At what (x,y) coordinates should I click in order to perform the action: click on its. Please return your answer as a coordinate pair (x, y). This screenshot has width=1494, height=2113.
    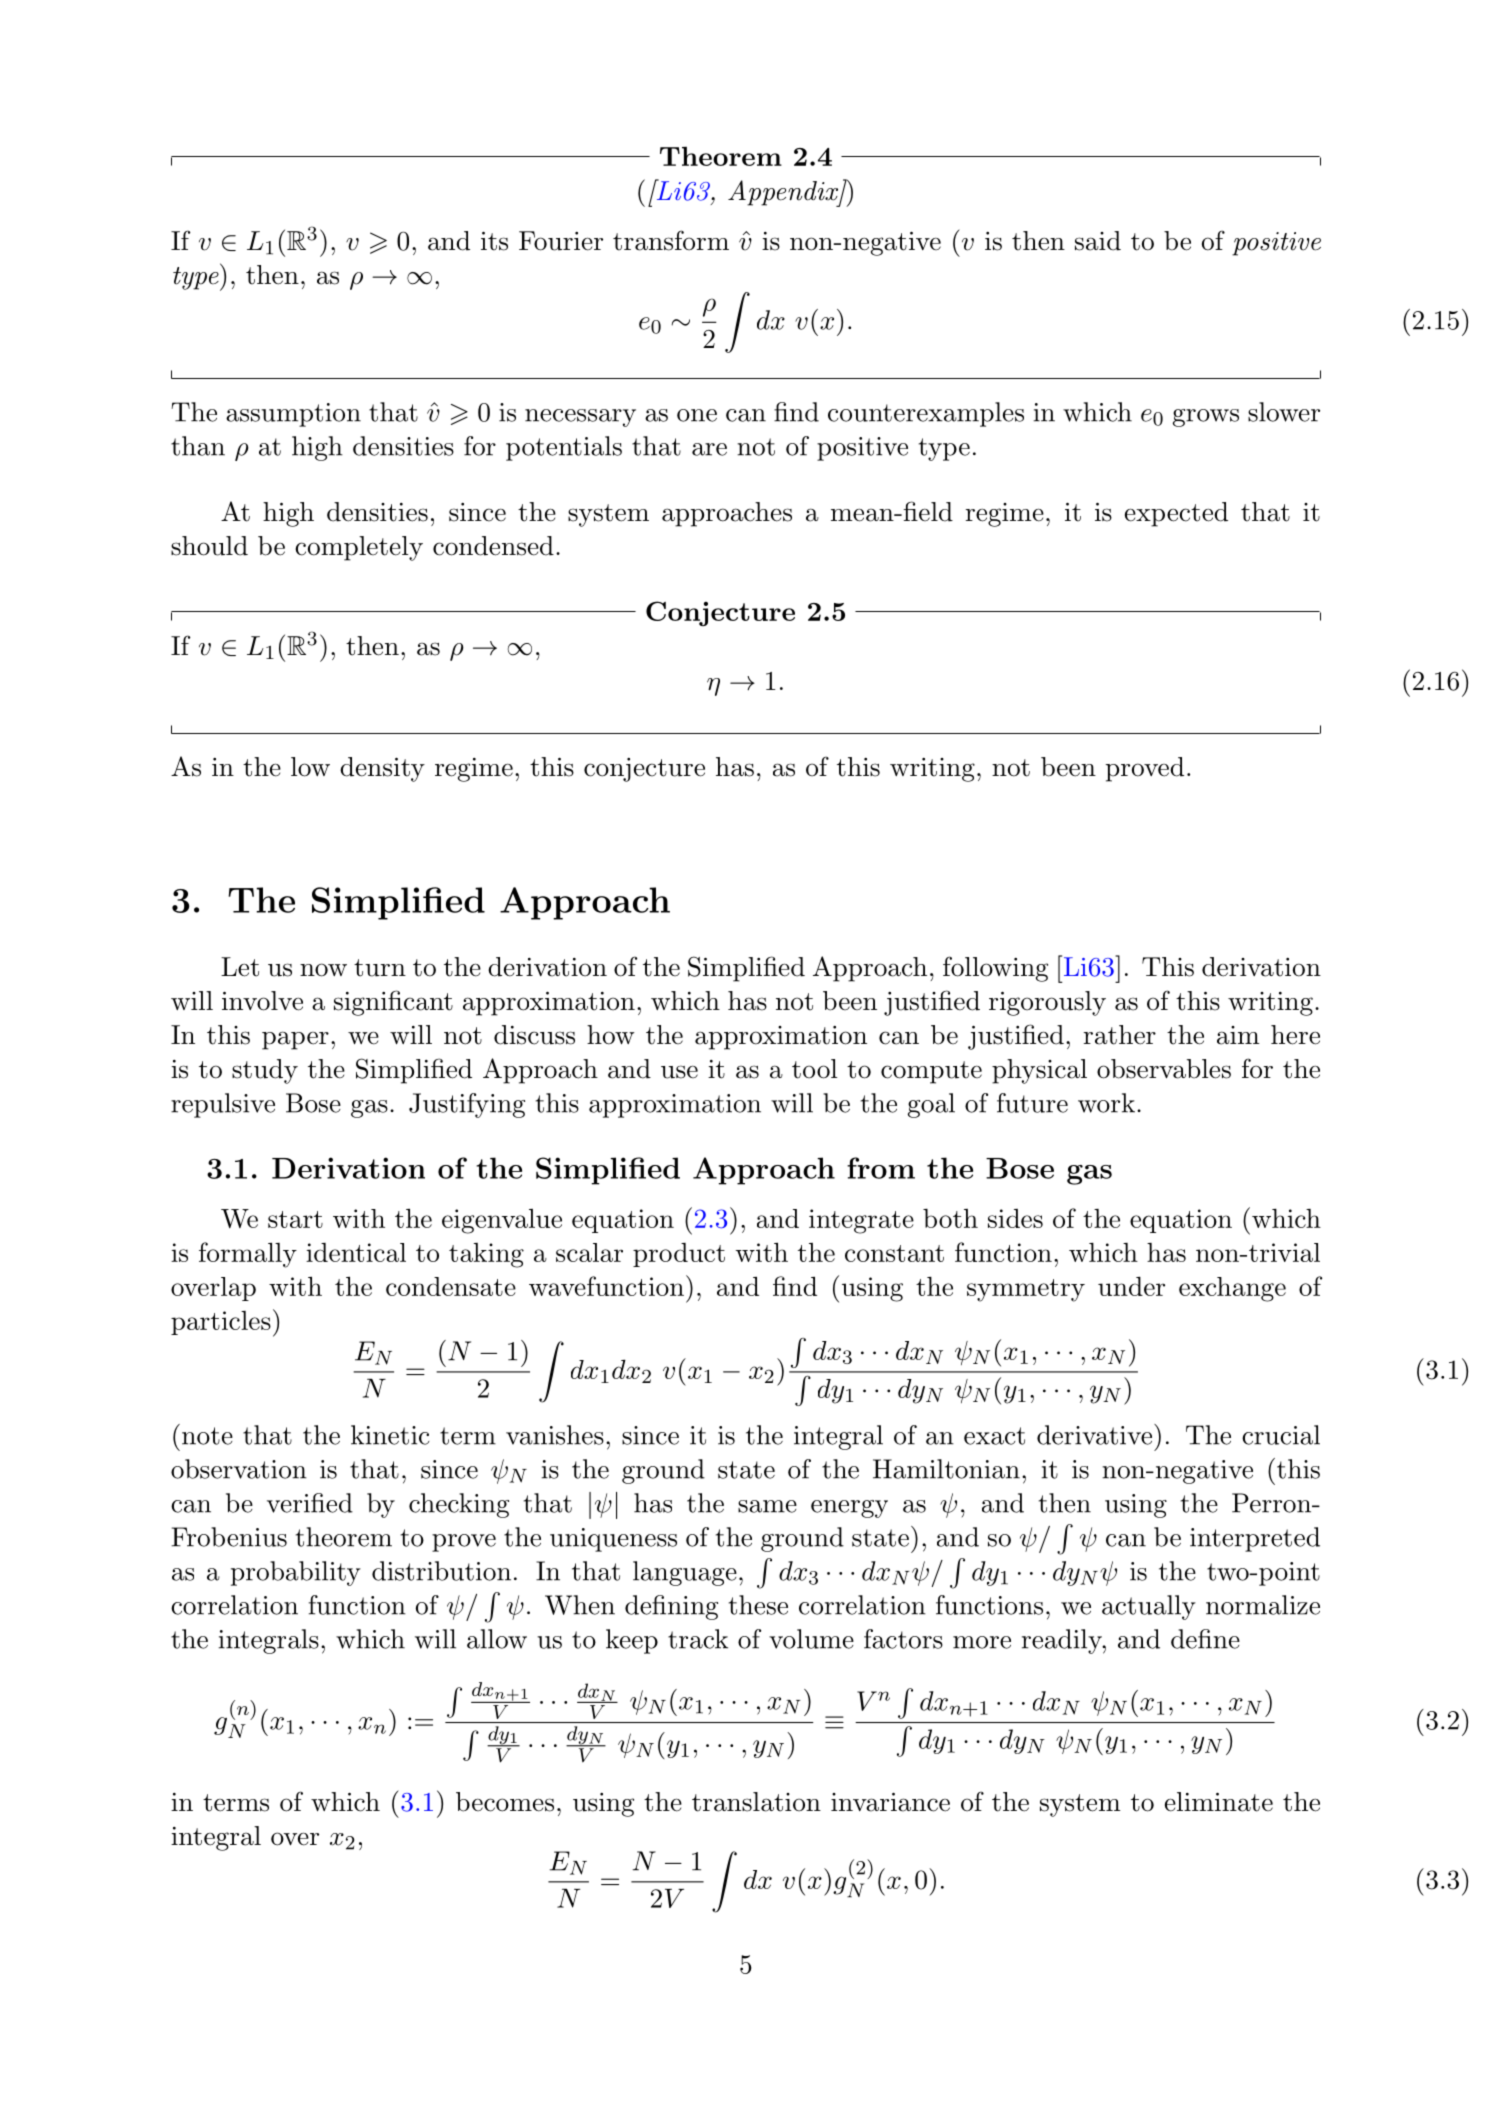
    Looking at the image, I should click on (494, 241).
